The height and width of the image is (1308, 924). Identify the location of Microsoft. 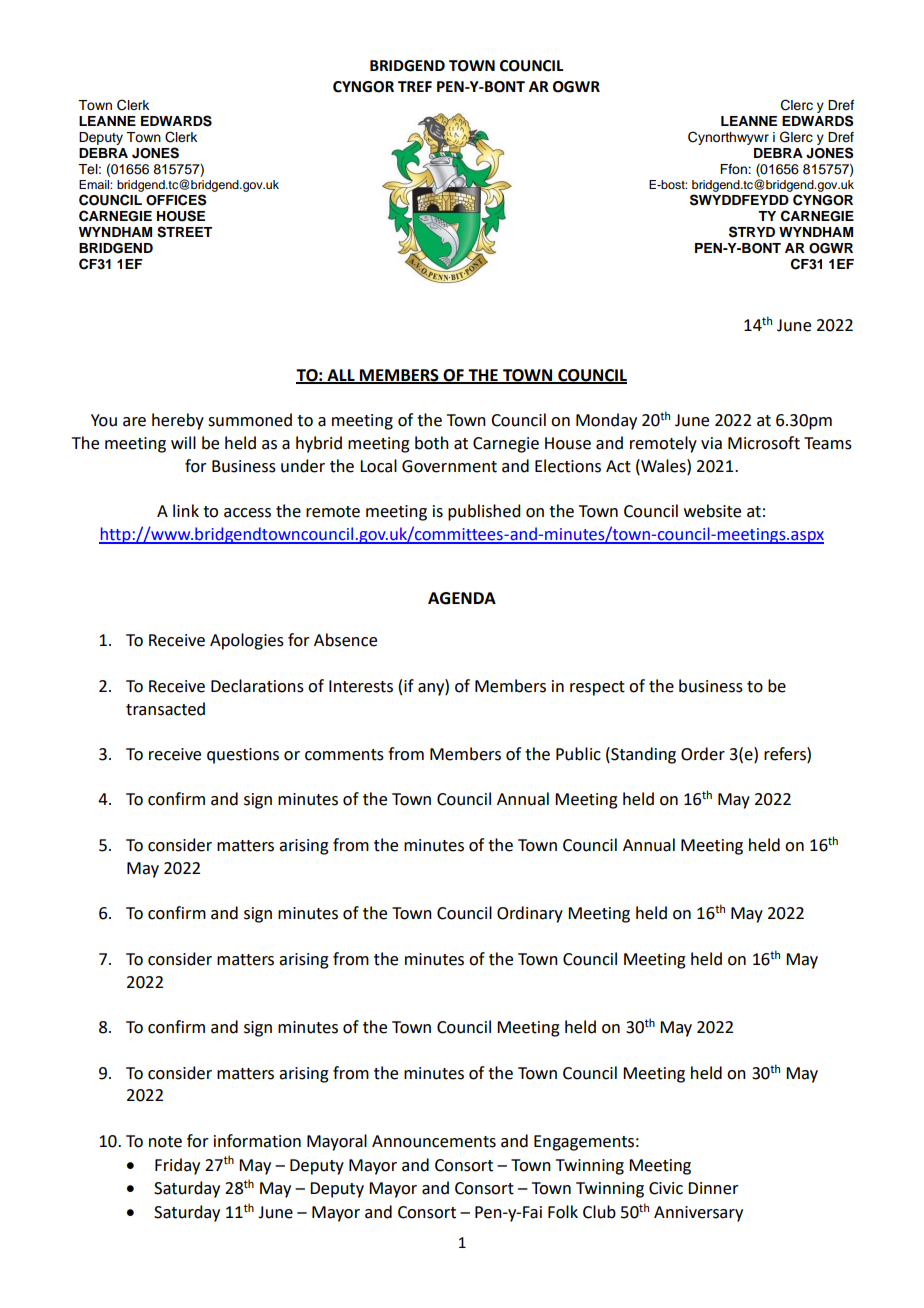
(764, 443).
